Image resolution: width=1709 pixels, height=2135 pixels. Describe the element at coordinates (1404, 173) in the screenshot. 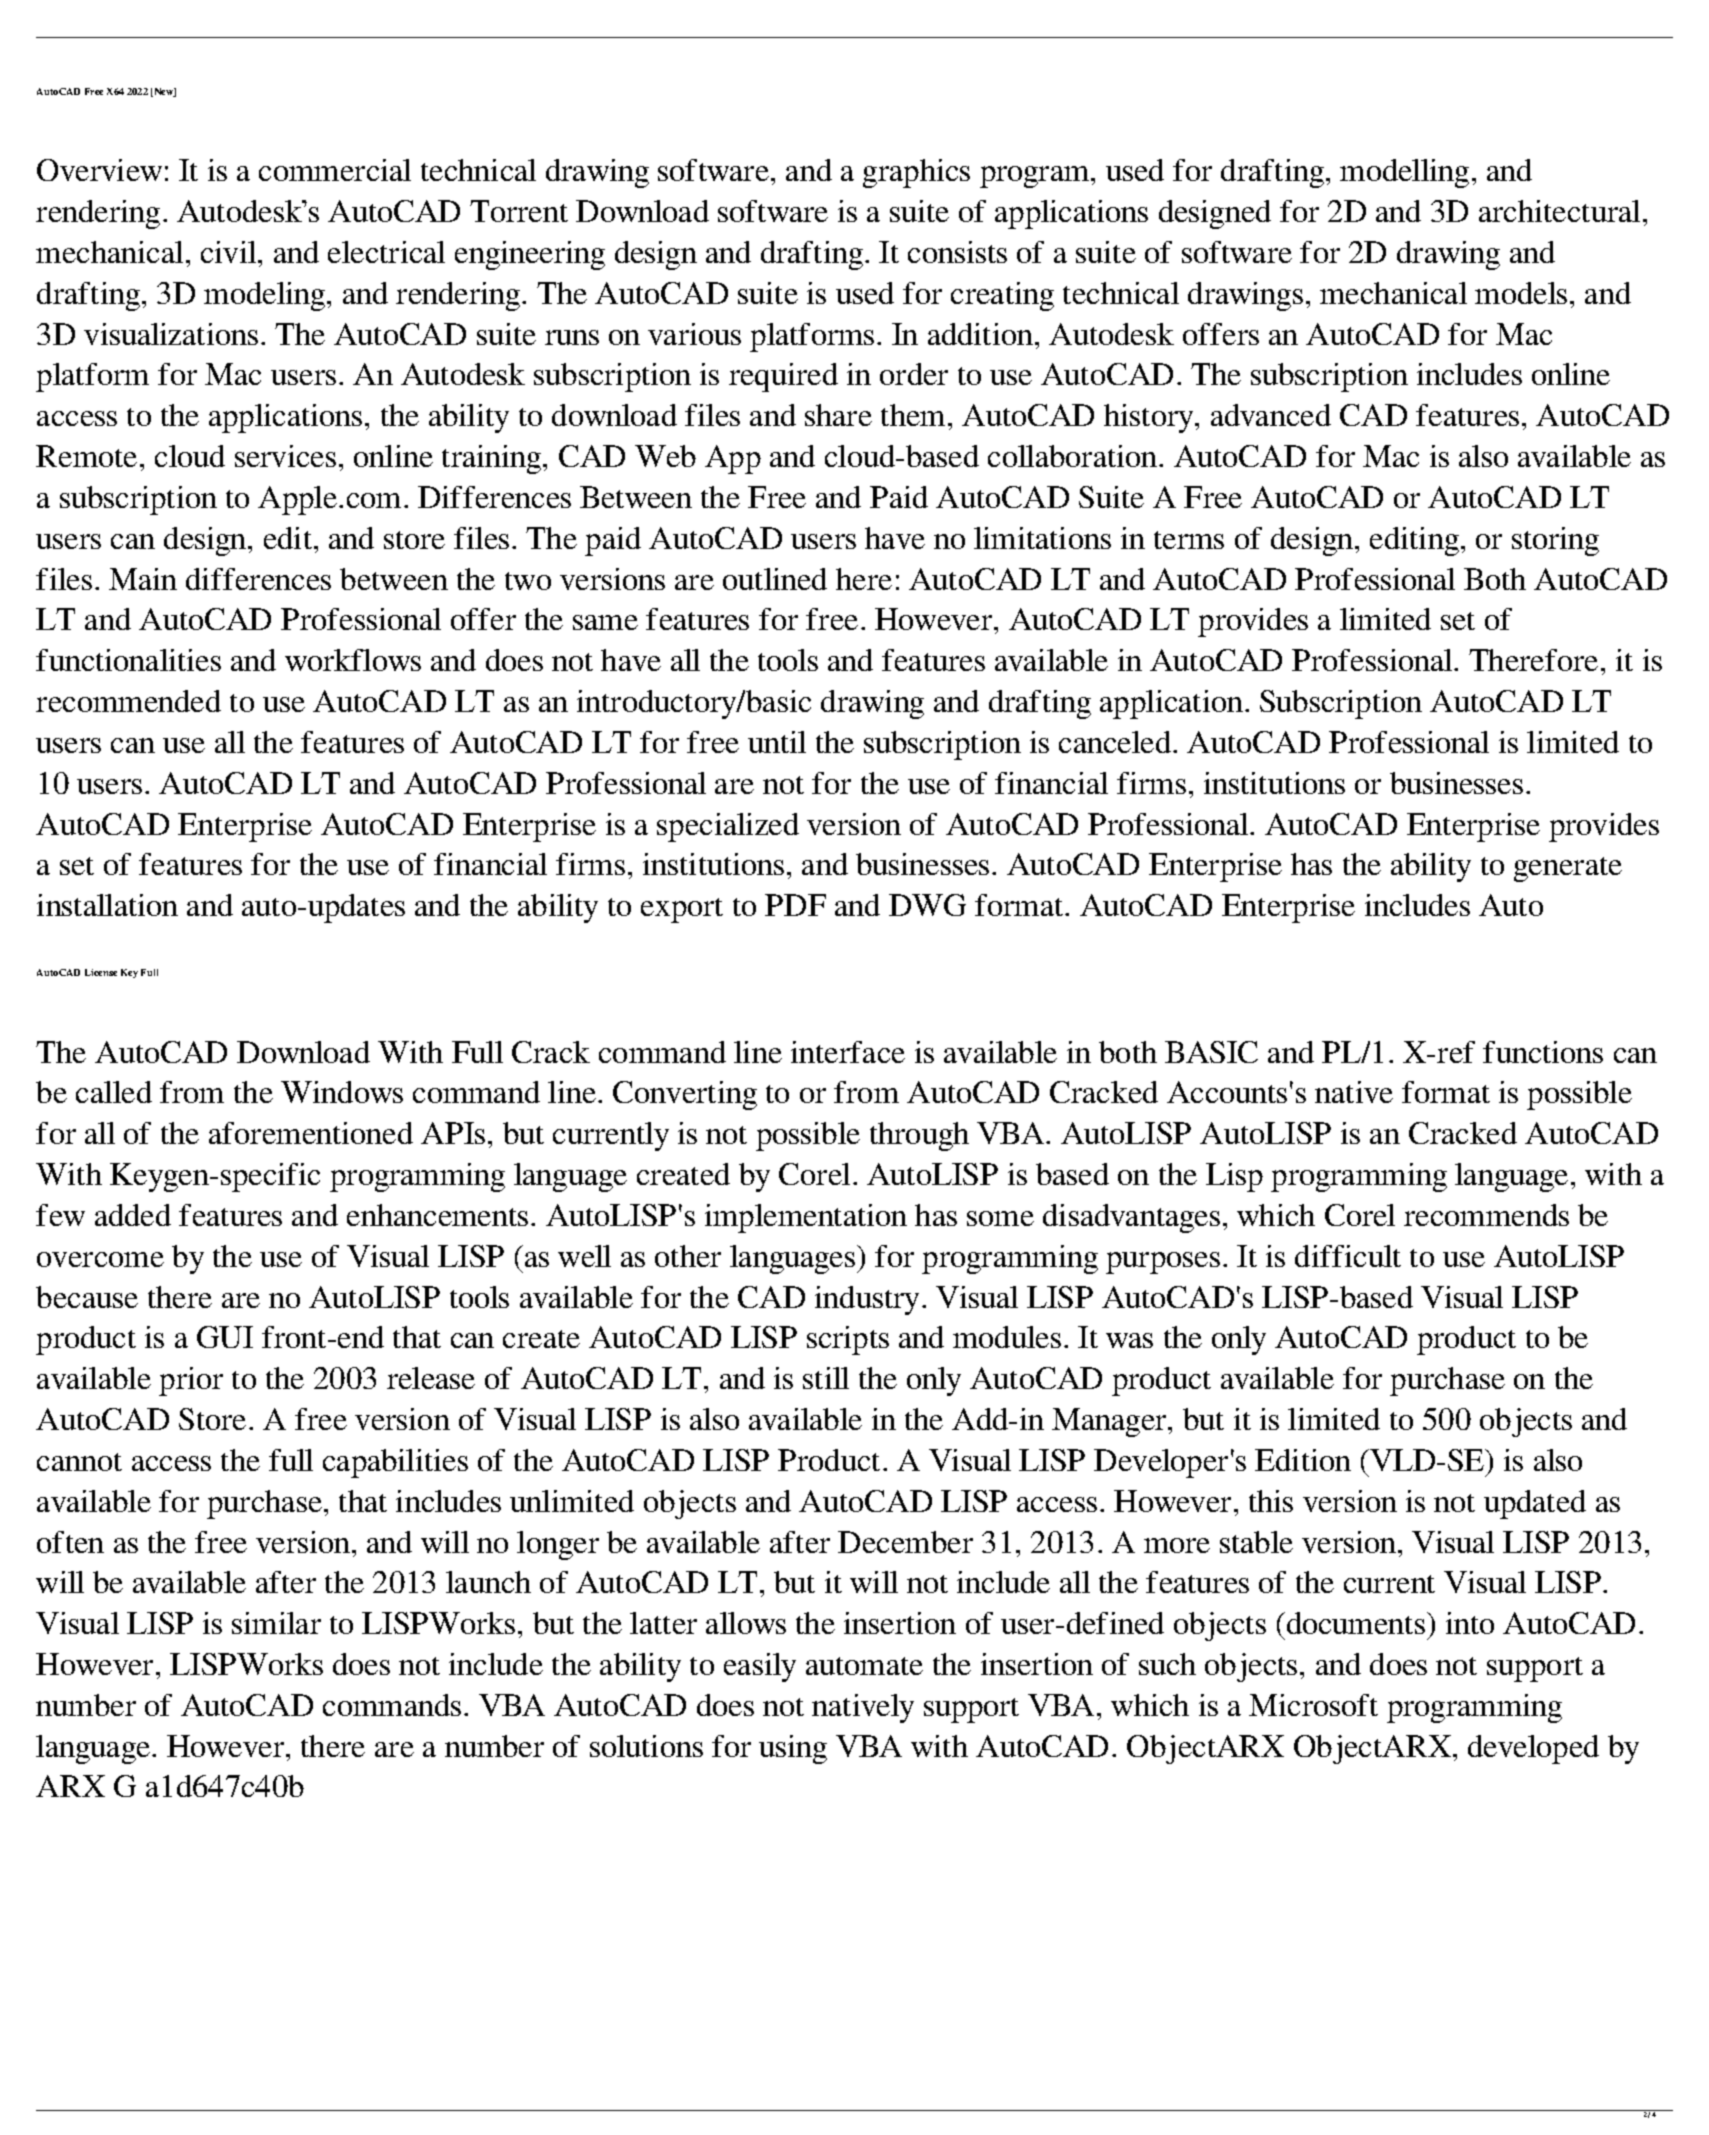

I see `modelling` at that location.
